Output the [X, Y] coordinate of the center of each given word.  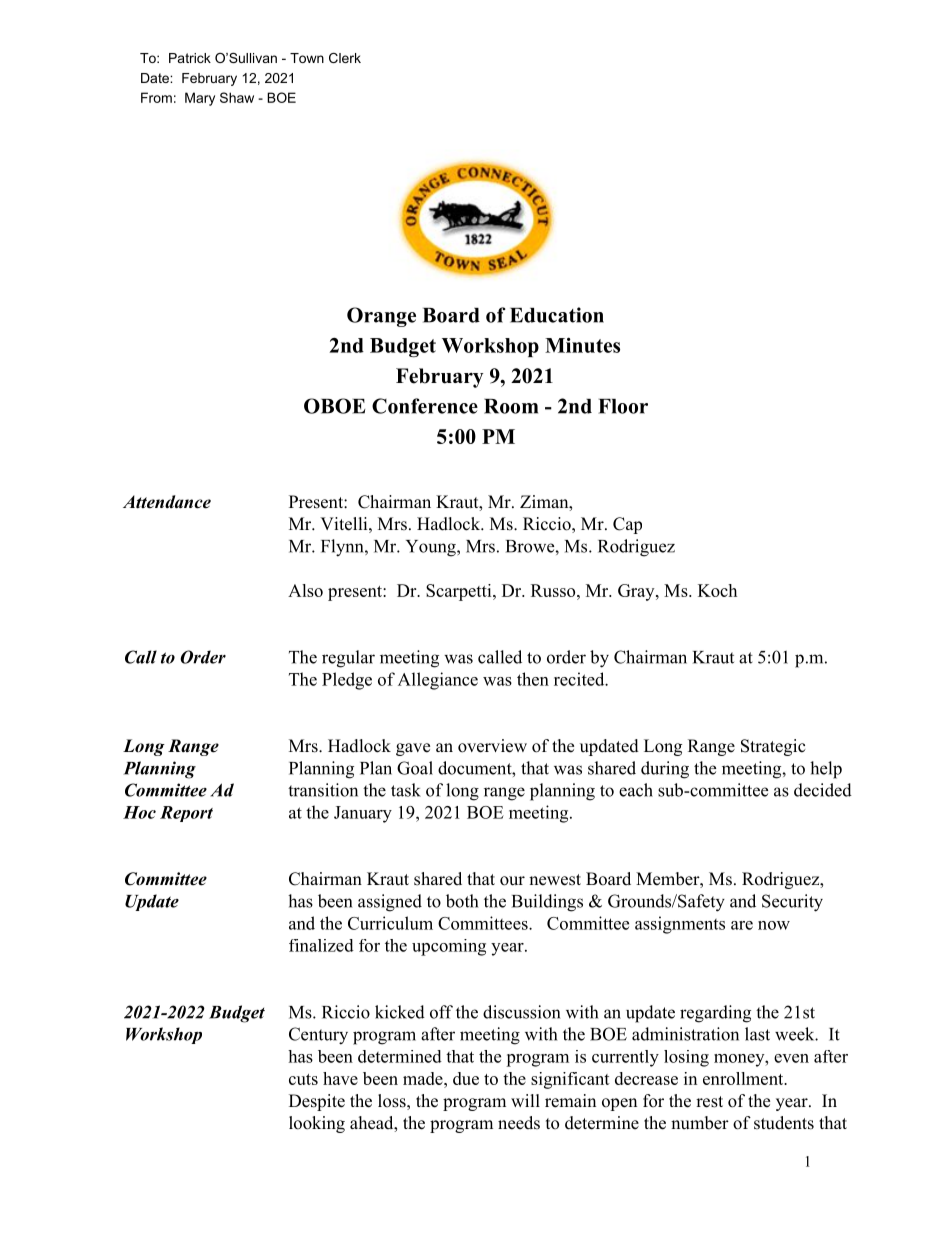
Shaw [237, 97]
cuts [303, 1079]
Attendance [167, 502]
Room [511, 406]
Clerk [345, 58]
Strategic [773, 747]
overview [492, 746]
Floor [623, 406]
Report [186, 814]
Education [557, 315]
